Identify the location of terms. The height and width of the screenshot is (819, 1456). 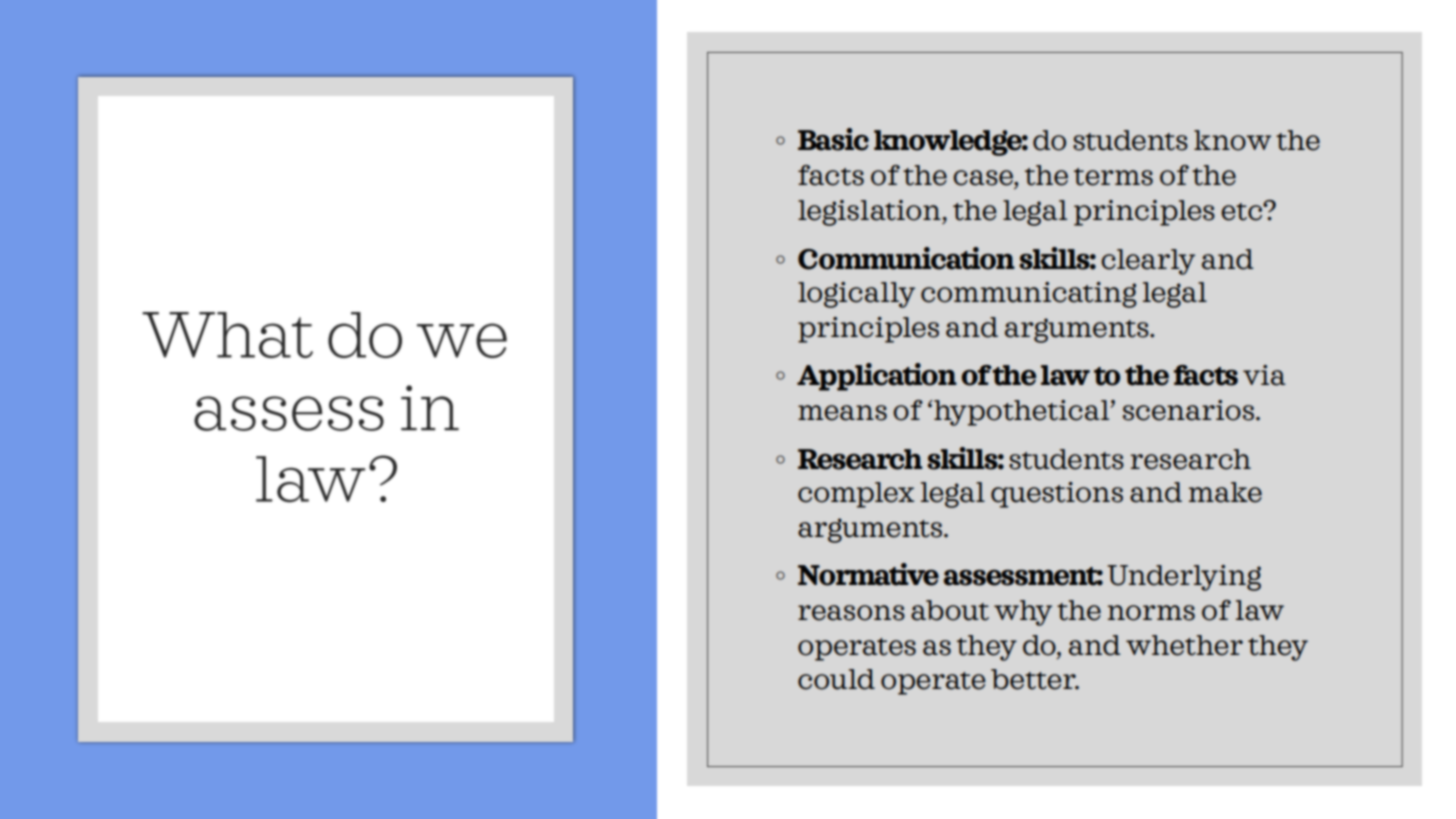
(1113, 177).
